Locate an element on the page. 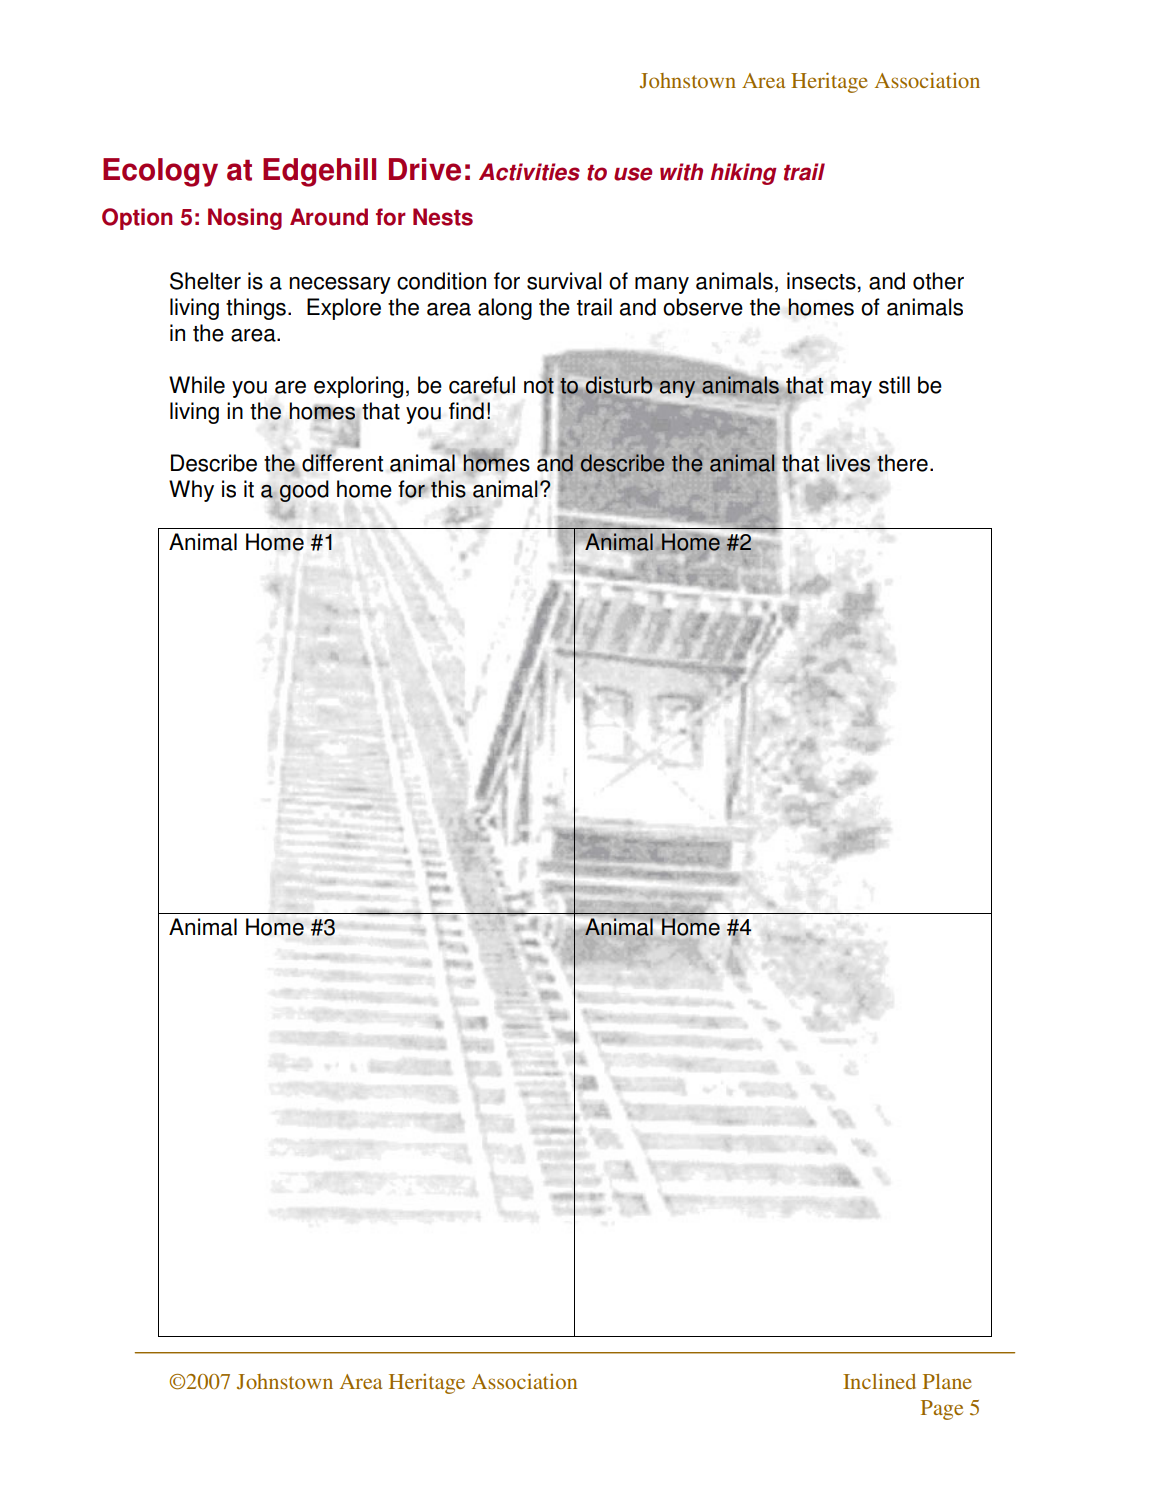  different is located at coordinates (342, 462).
